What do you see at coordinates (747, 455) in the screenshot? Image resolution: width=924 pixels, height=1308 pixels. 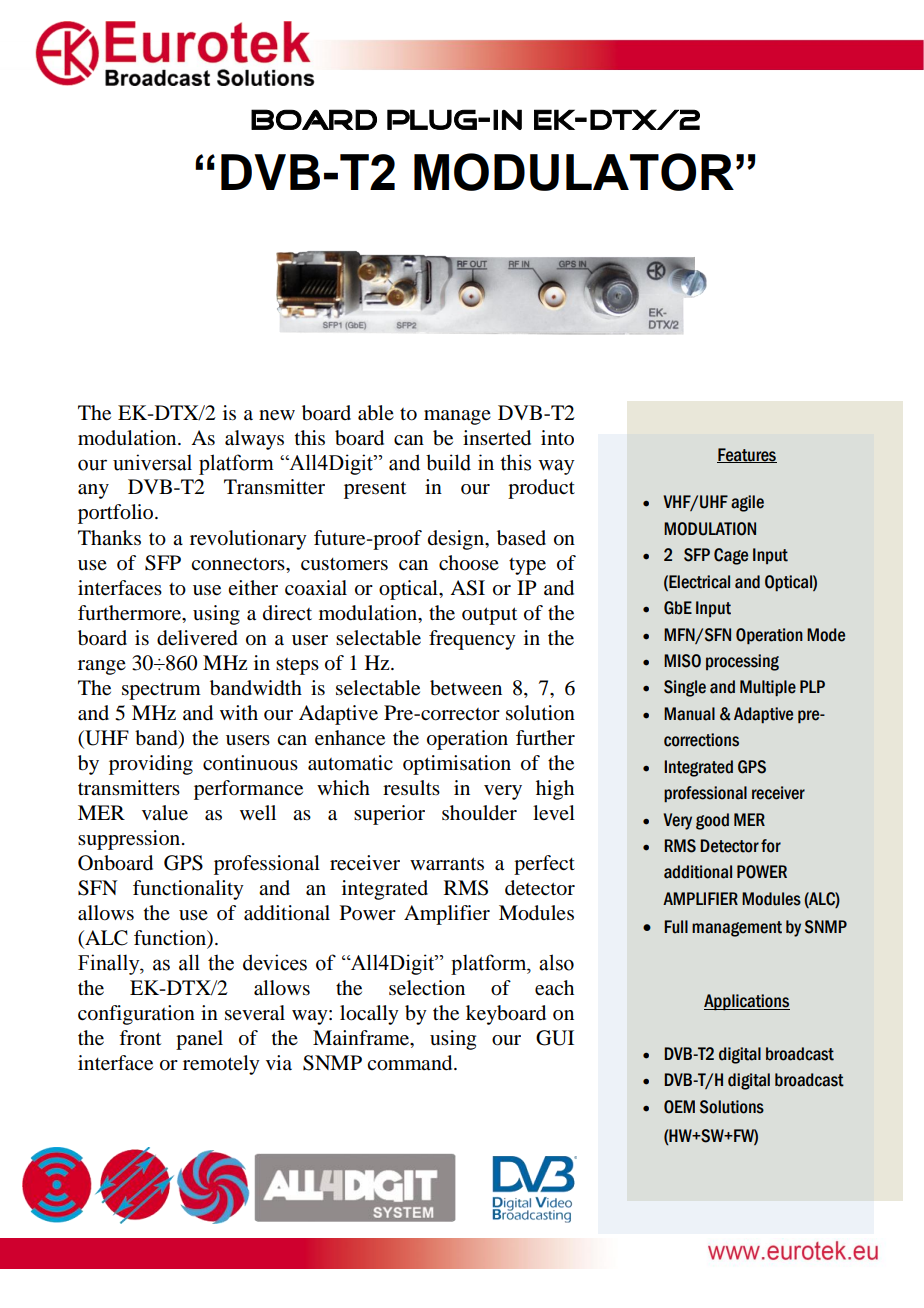 I see `Features` at bounding box center [747, 455].
